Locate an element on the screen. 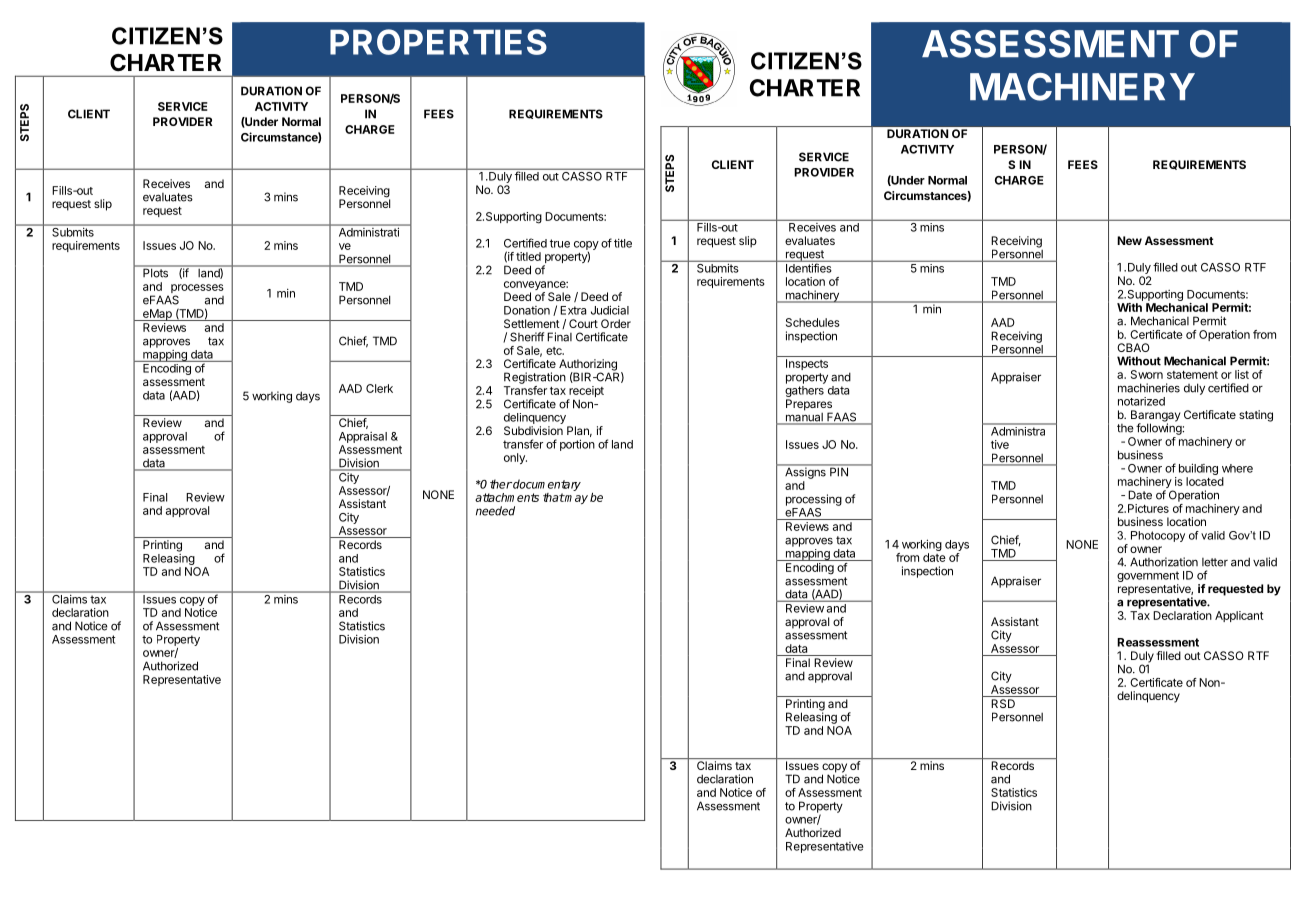 The image size is (1308, 924). Order is located at coordinates (616, 323).
